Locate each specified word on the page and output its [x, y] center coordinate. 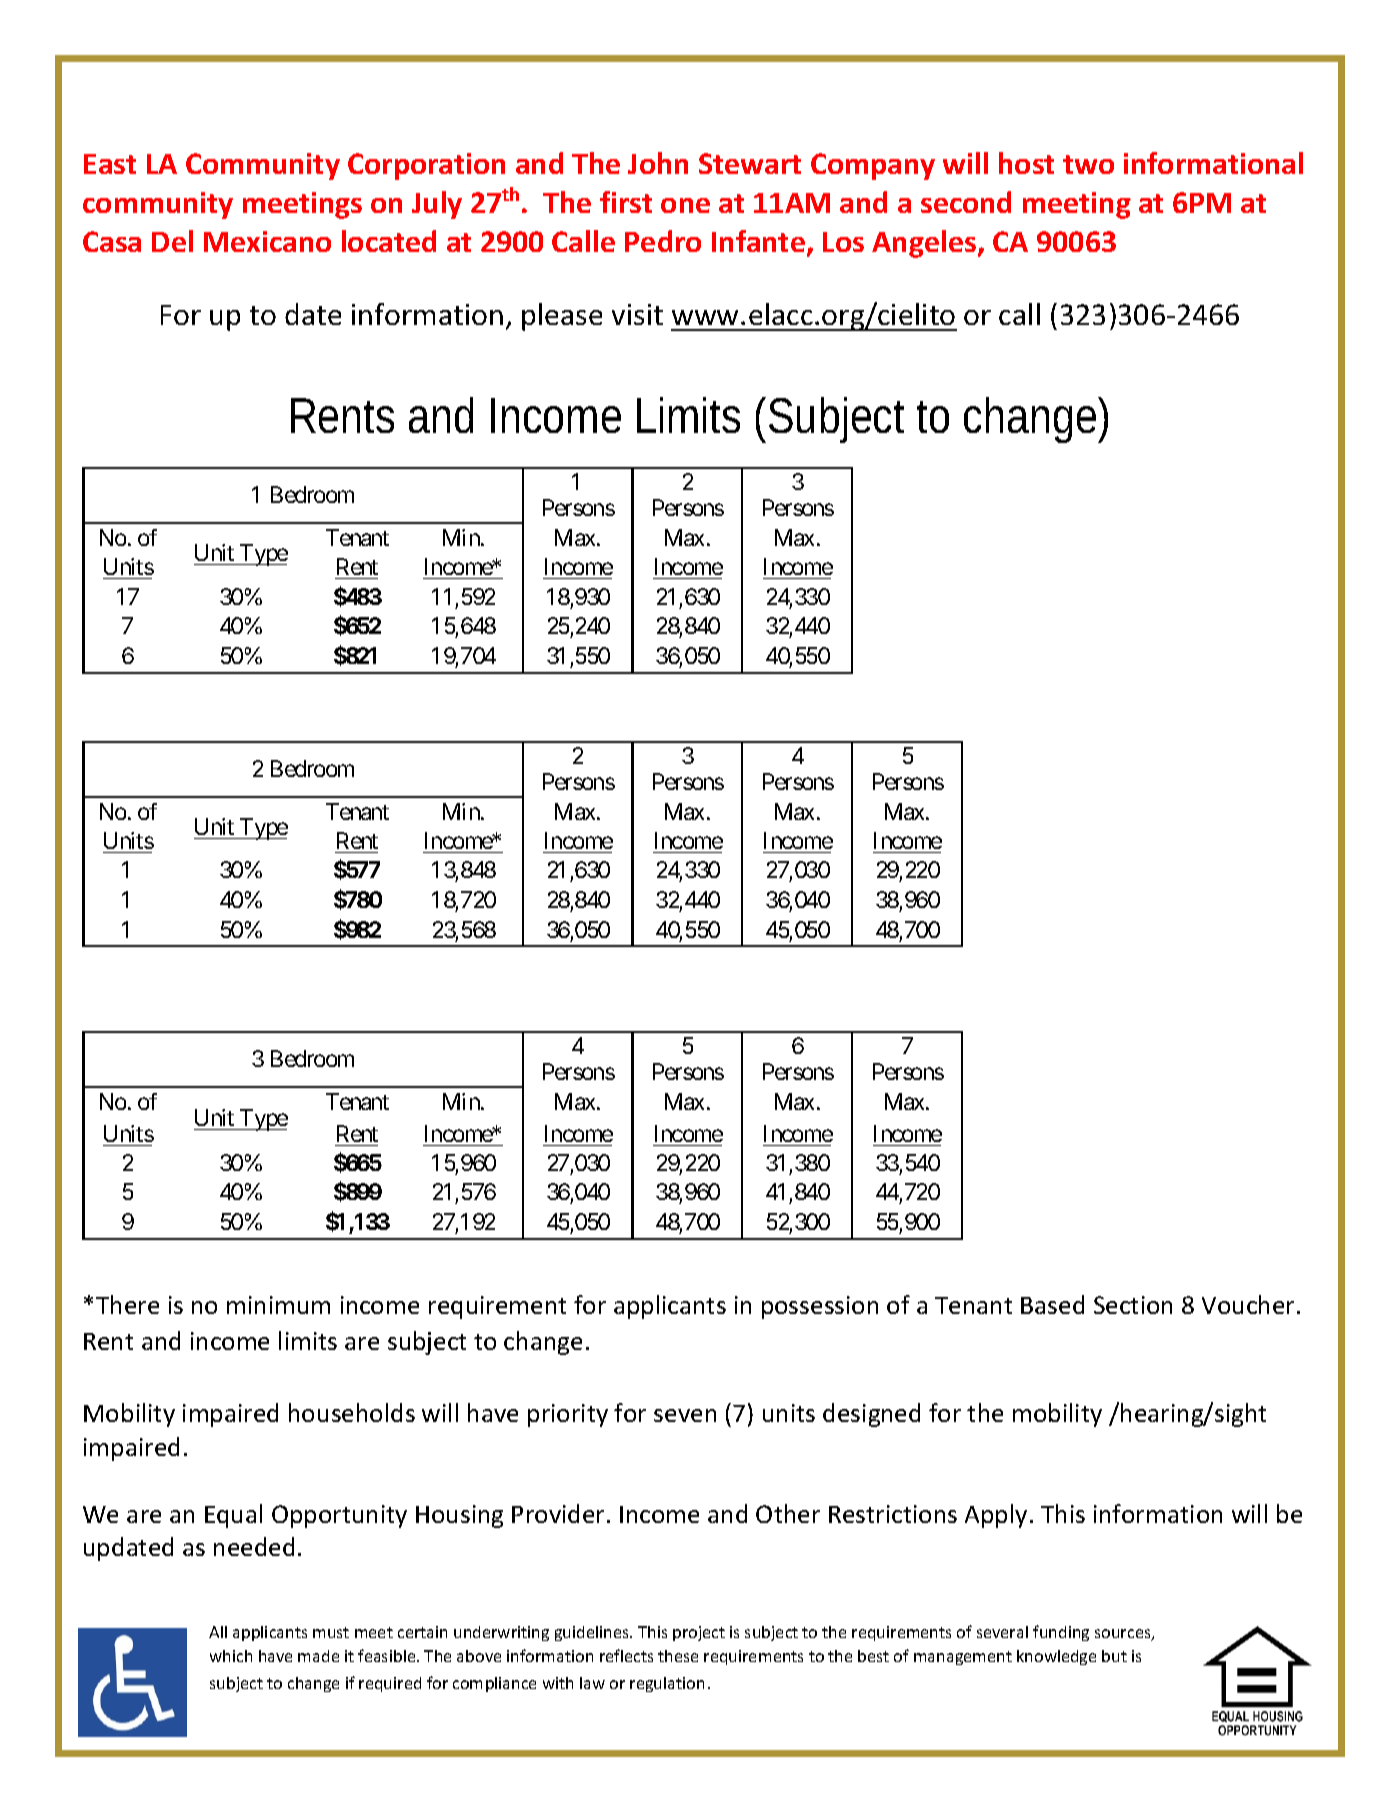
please [562, 317]
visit [637, 314]
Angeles [925, 244]
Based [1052, 1304]
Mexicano [267, 241]
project [699, 1633]
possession [820, 1307]
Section [1133, 1305]
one [685, 205]
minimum [278, 1305]
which [231, 1656]
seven [685, 1415]
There [127, 1304]
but [1114, 1656]
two [1088, 164]
